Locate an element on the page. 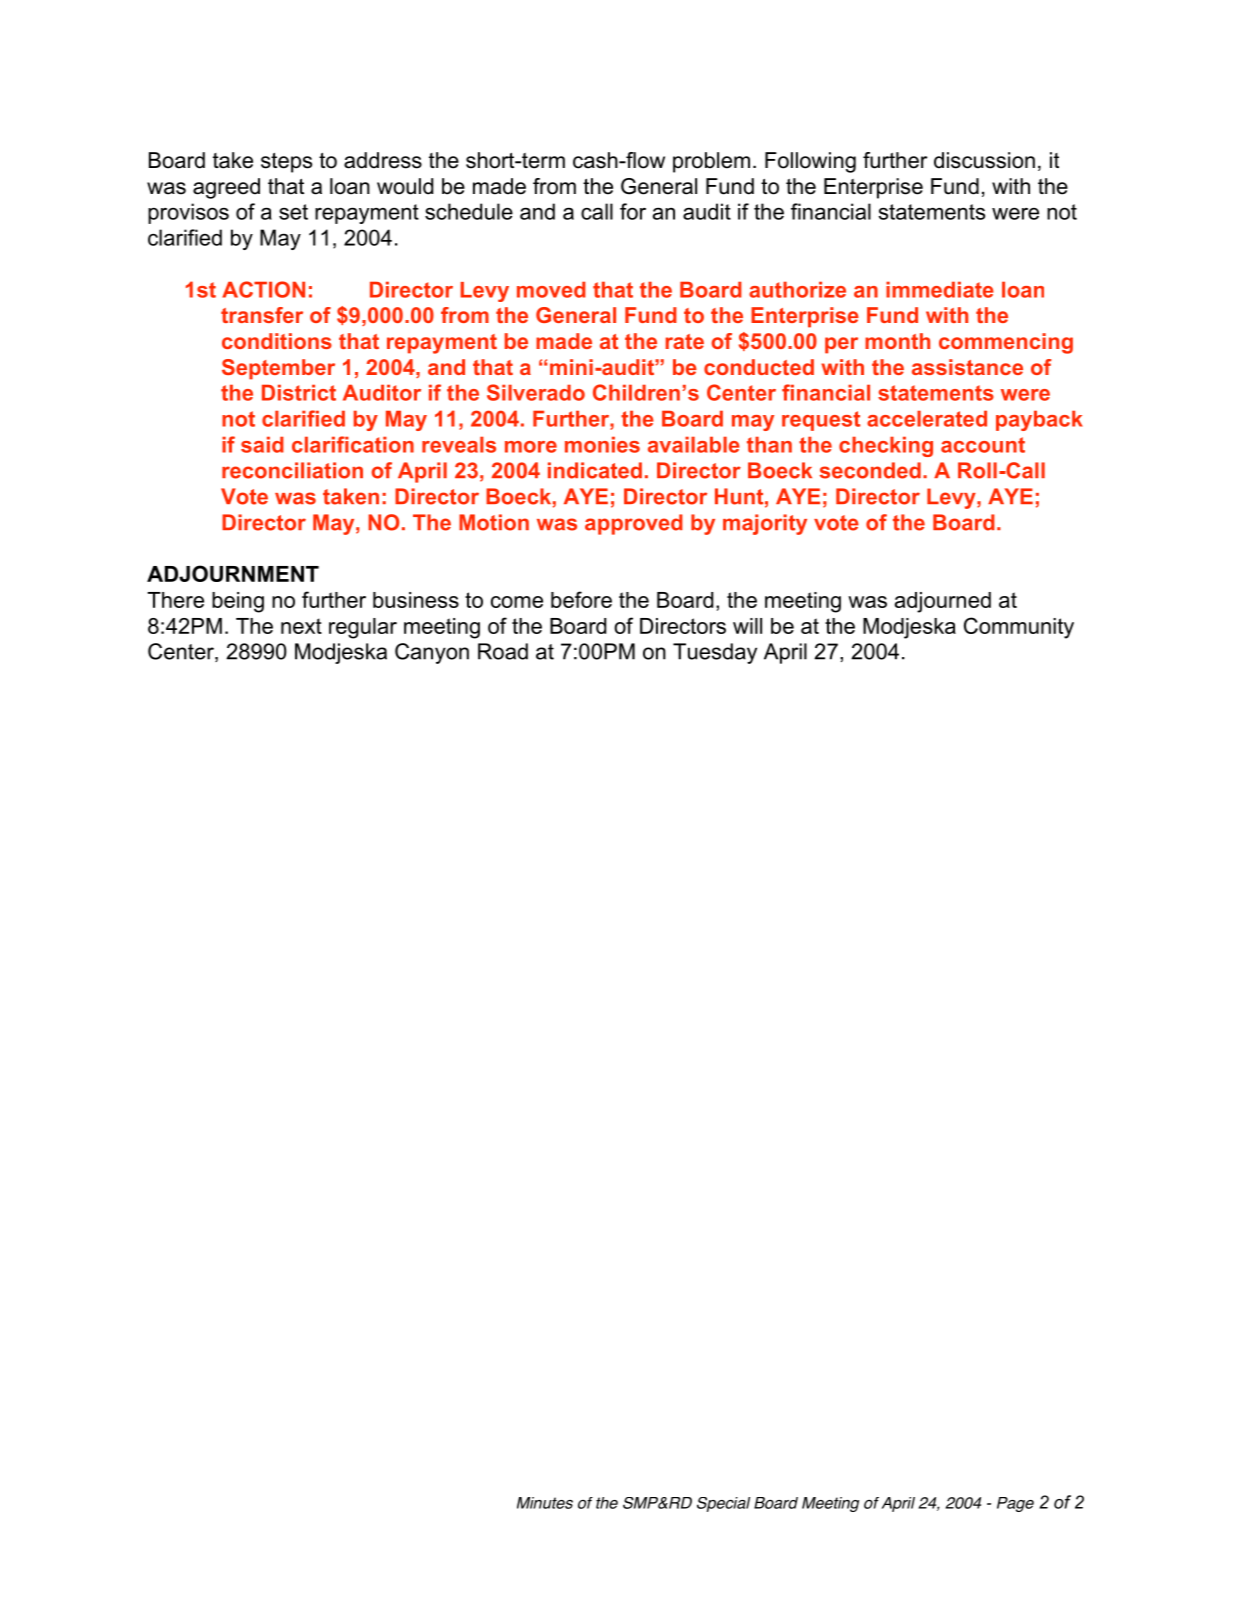  District is located at coordinates (299, 392).
